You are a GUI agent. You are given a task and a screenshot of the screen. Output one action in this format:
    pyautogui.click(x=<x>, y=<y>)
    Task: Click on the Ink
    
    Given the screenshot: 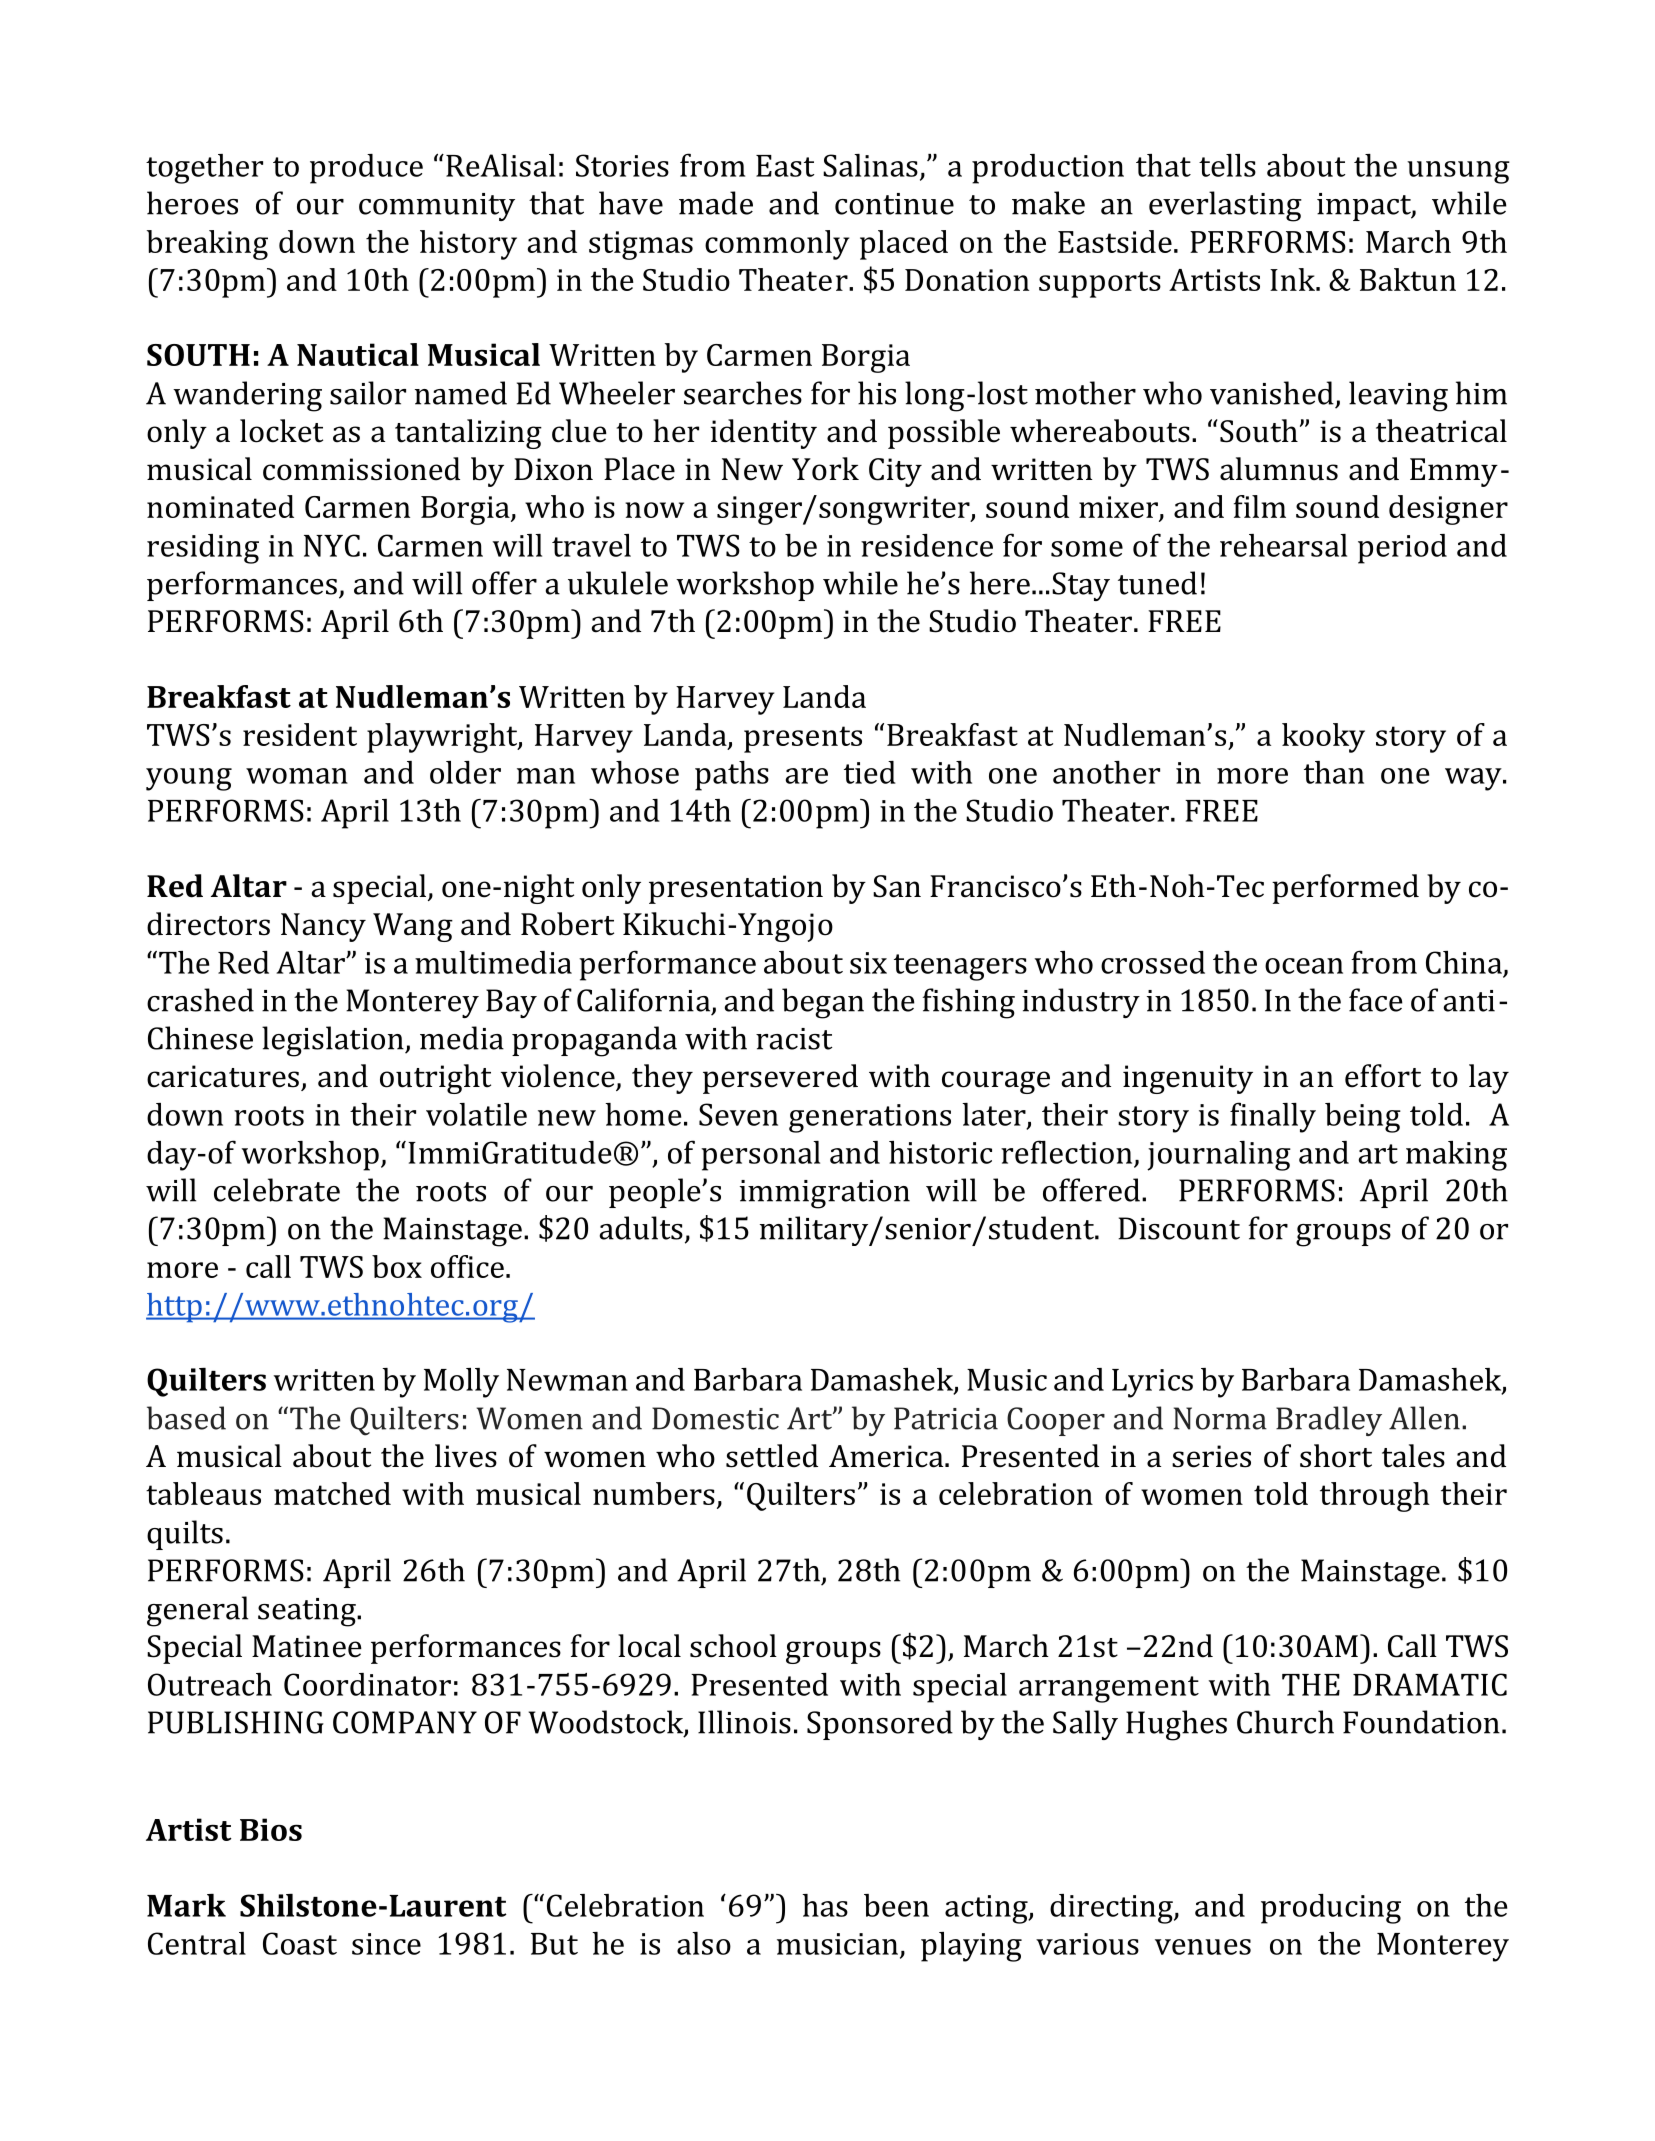 What is the action you would take?
    pyautogui.click(x=1293, y=279)
